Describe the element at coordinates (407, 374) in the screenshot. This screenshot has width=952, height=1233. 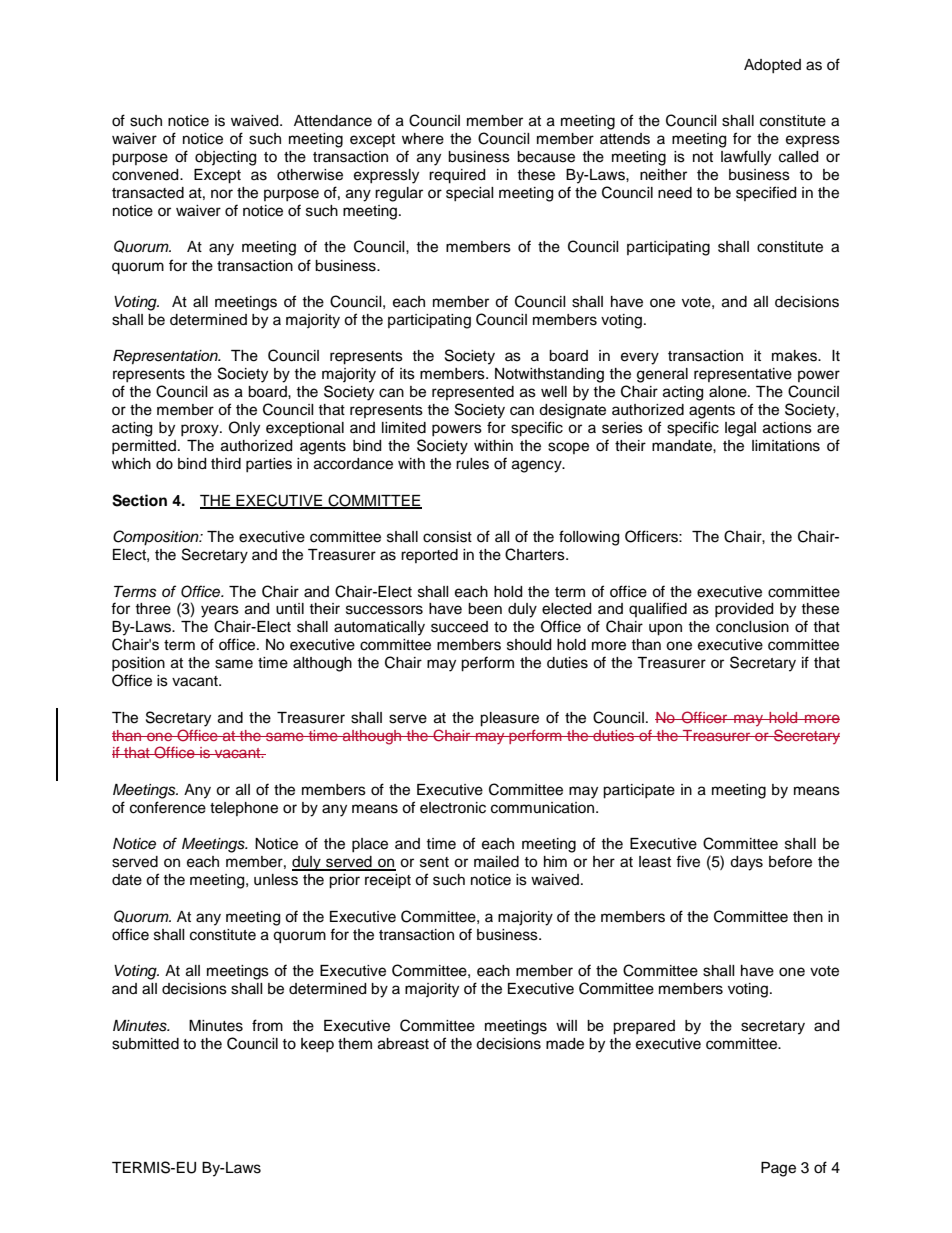
I see `its` at that location.
